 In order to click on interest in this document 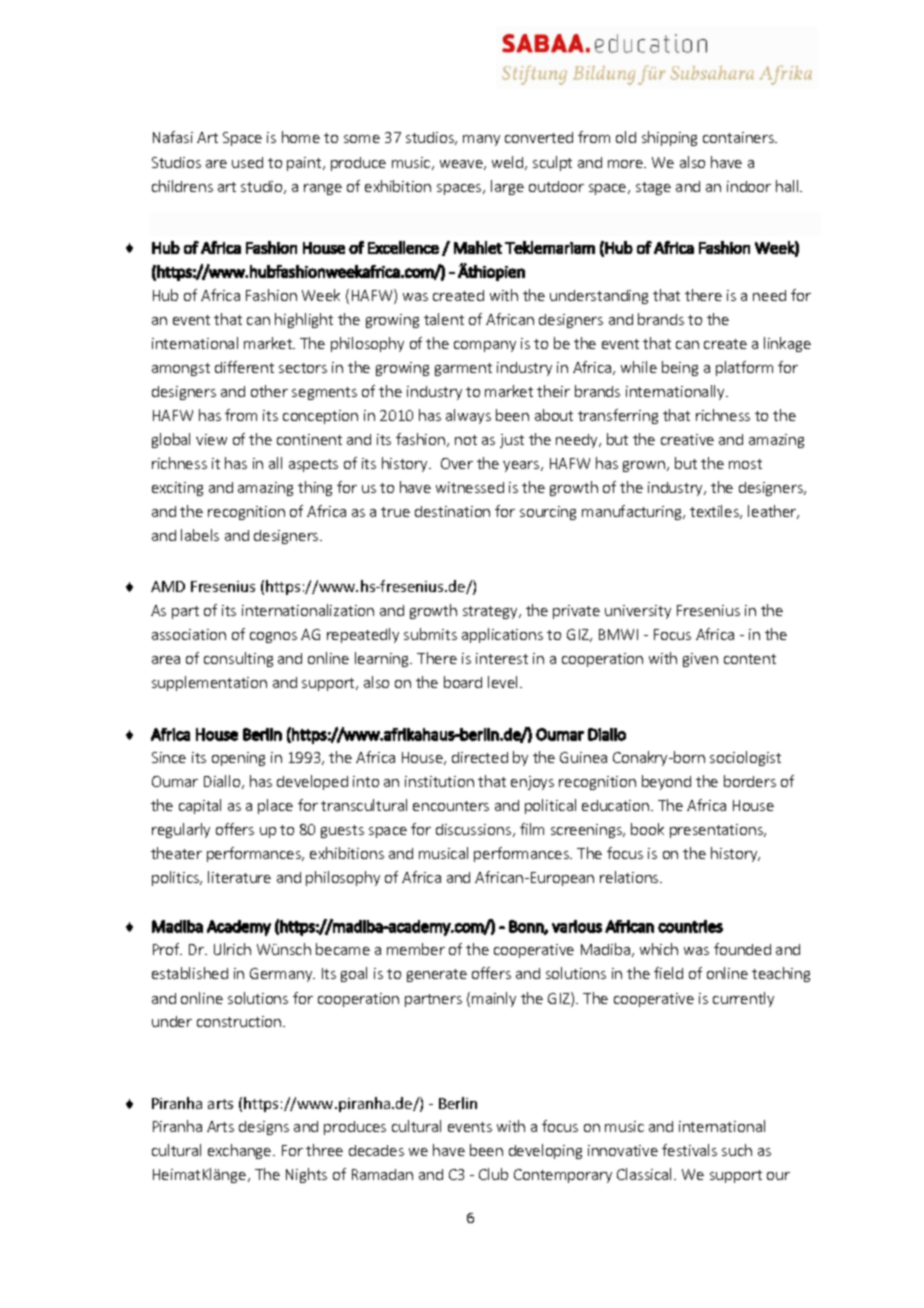, I will do `click(502, 658)`.
